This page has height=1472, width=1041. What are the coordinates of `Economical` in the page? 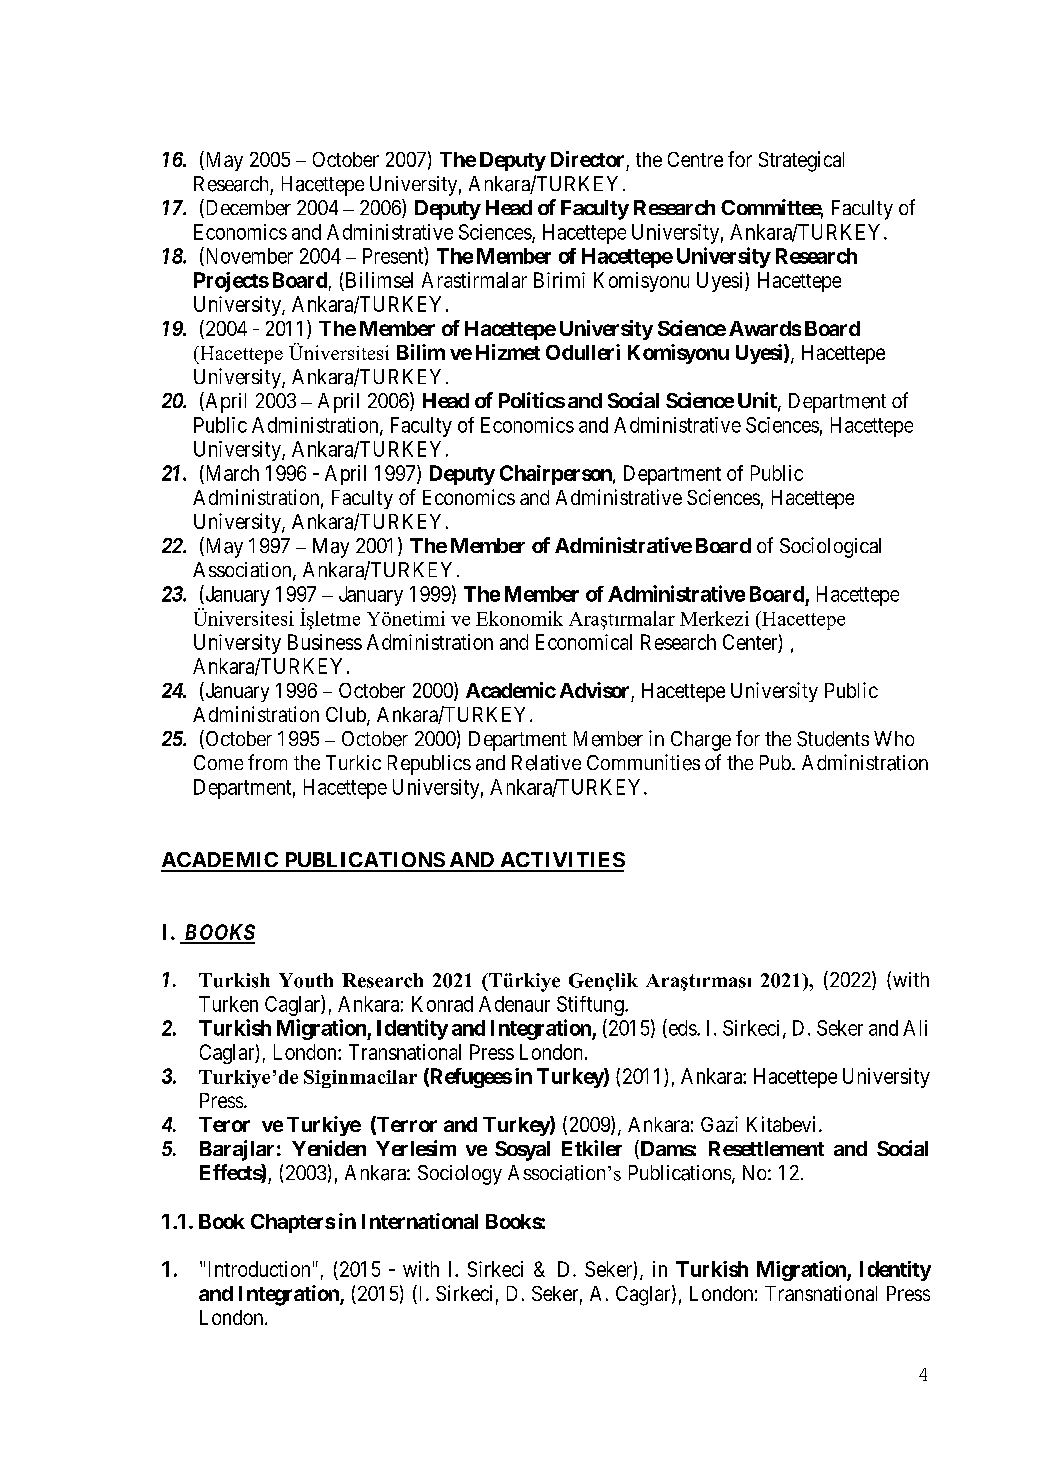 It's located at (584, 642).
